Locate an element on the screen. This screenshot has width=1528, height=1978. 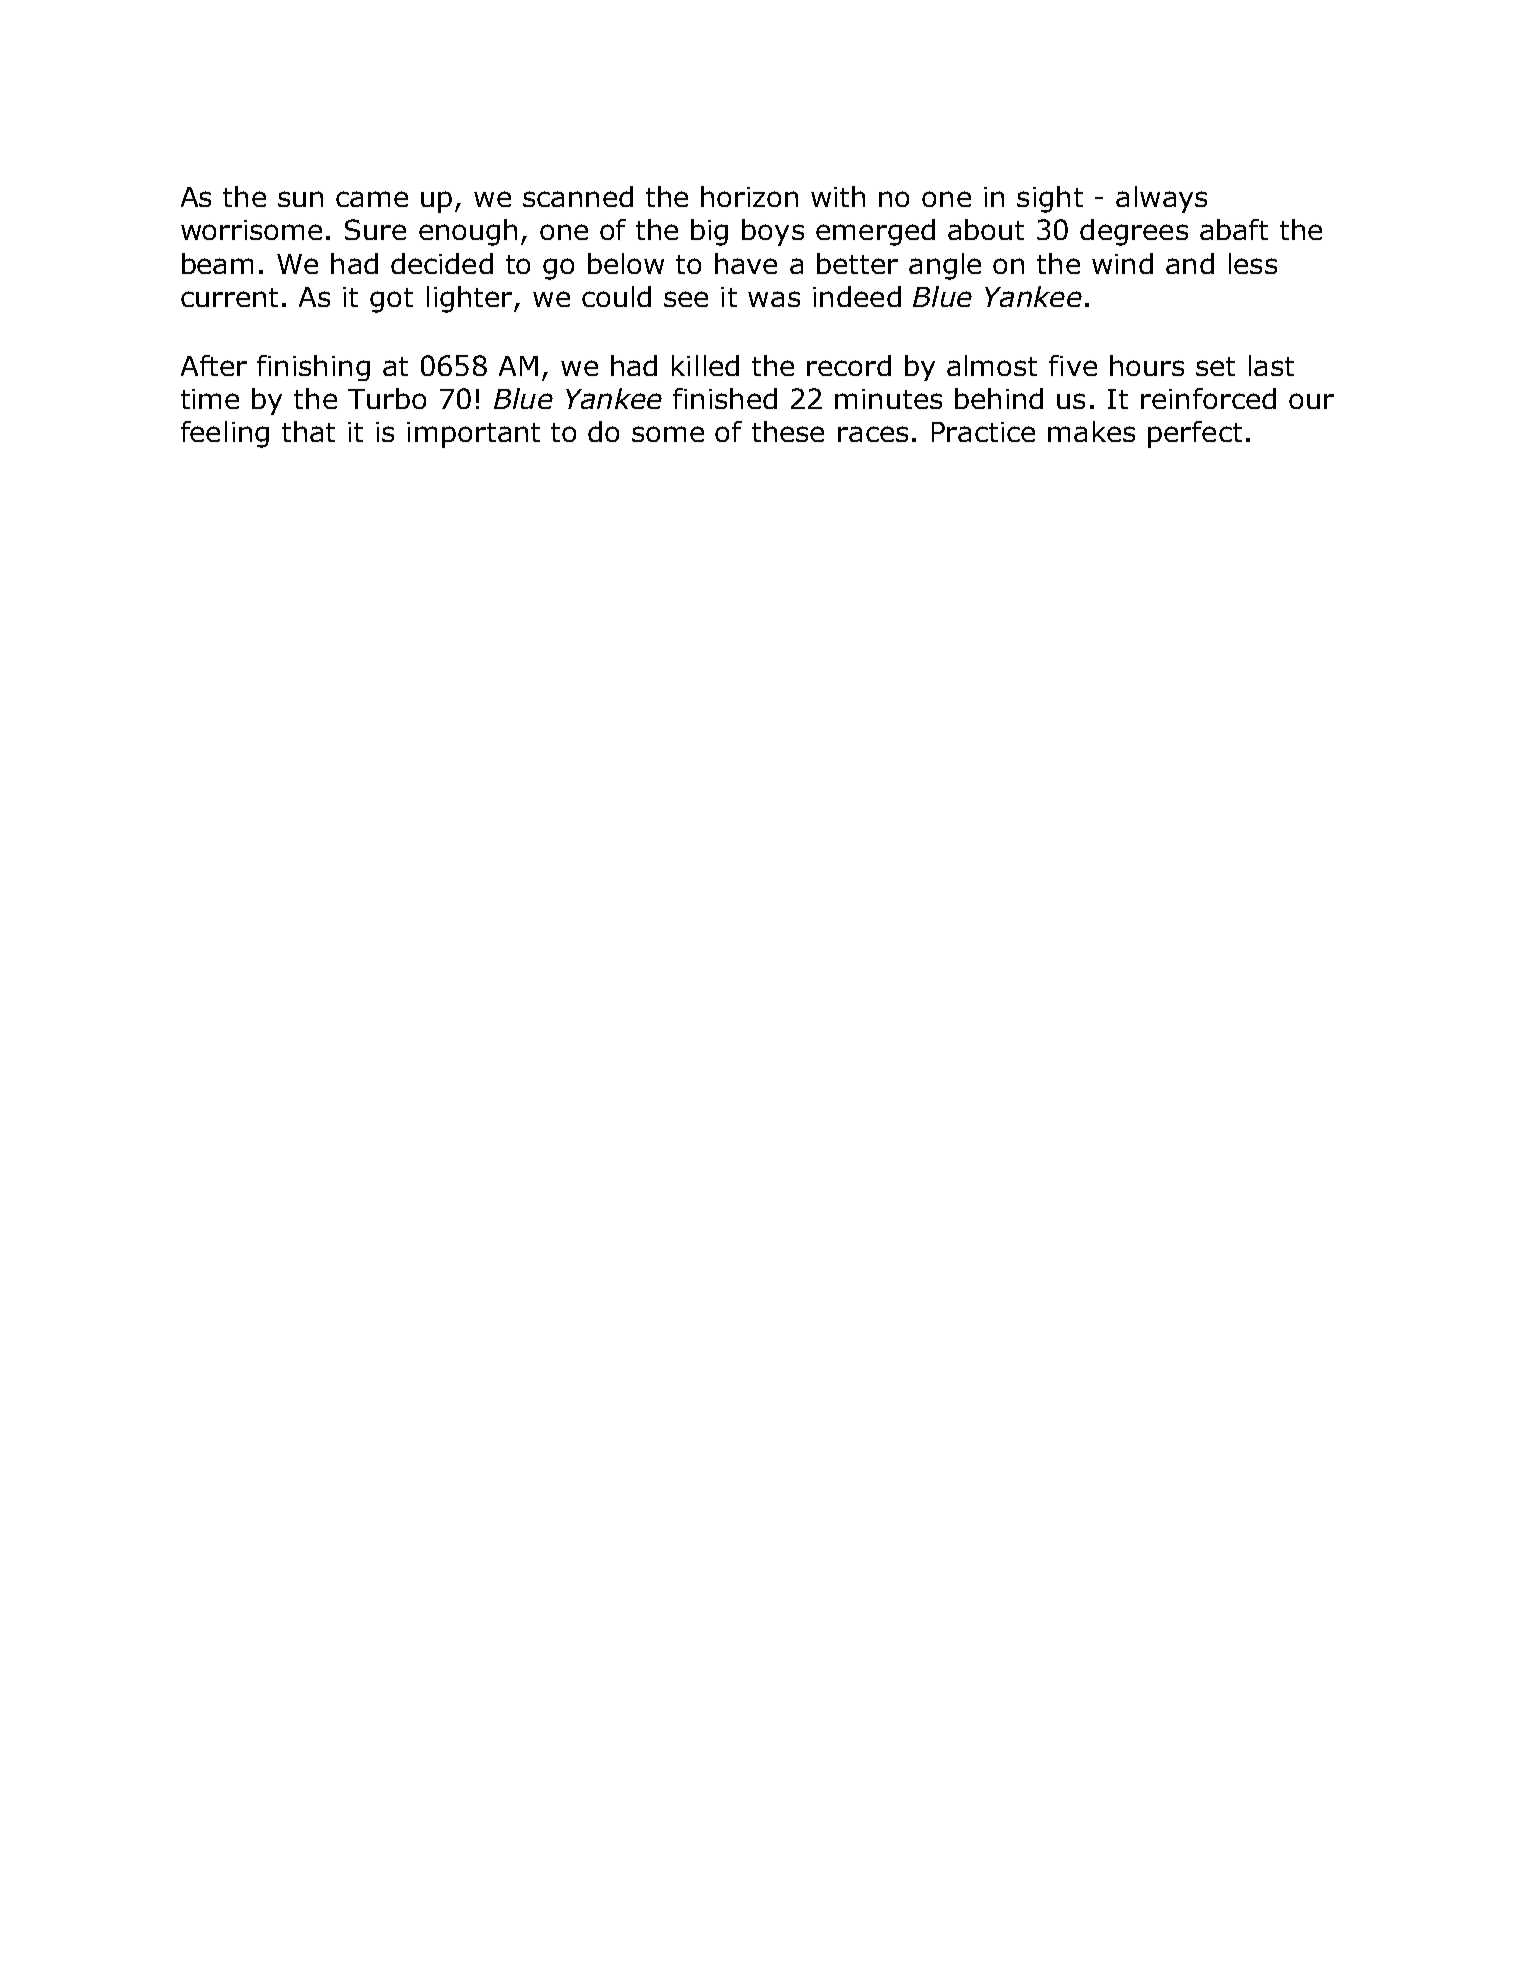
indeed is located at coordinates (857, 296).
